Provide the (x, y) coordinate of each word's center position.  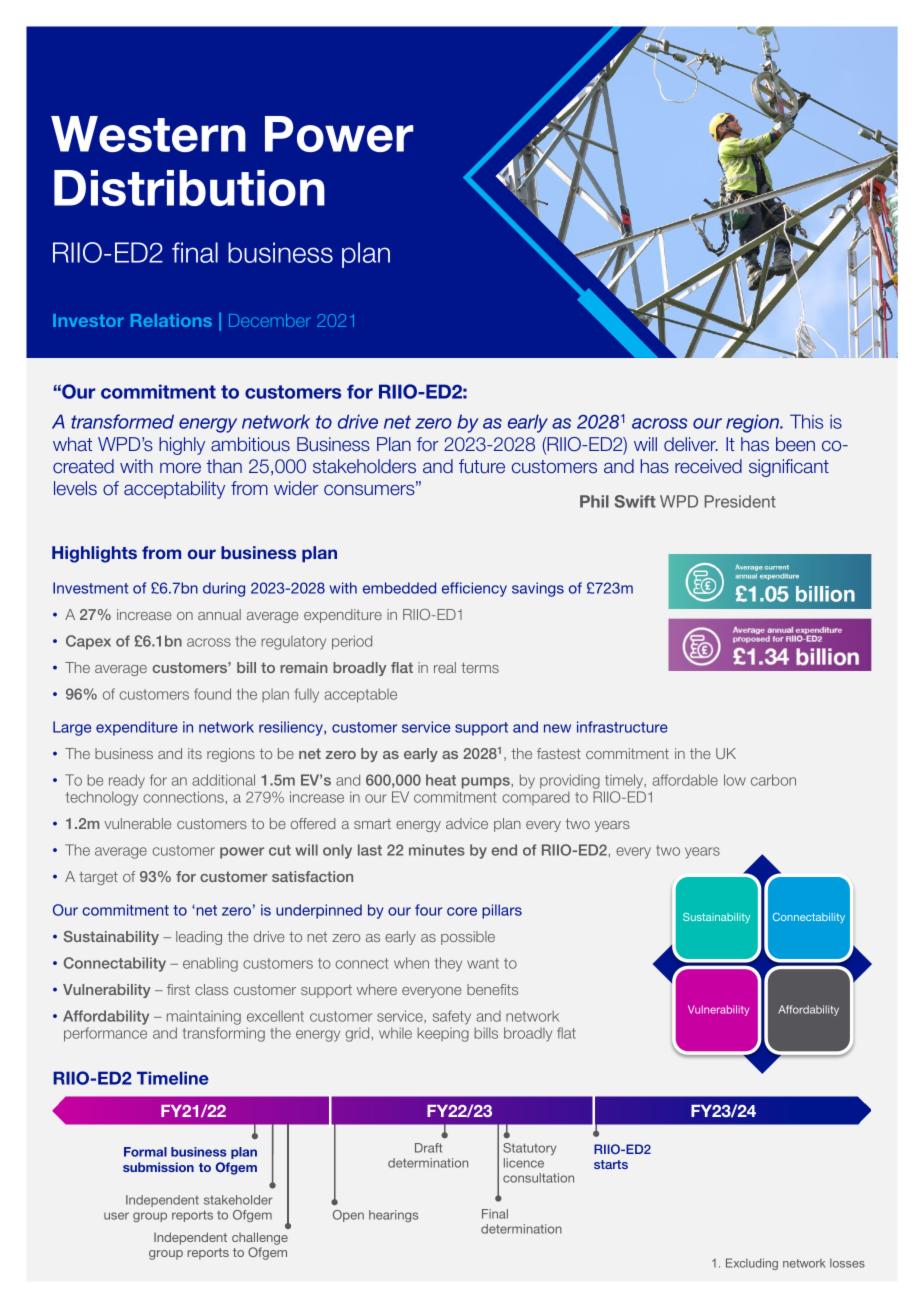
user (116, 1216)
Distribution (189, 188)
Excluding (752, 1264)
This (806, 421)
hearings (393, 1216)
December (270, 320)
